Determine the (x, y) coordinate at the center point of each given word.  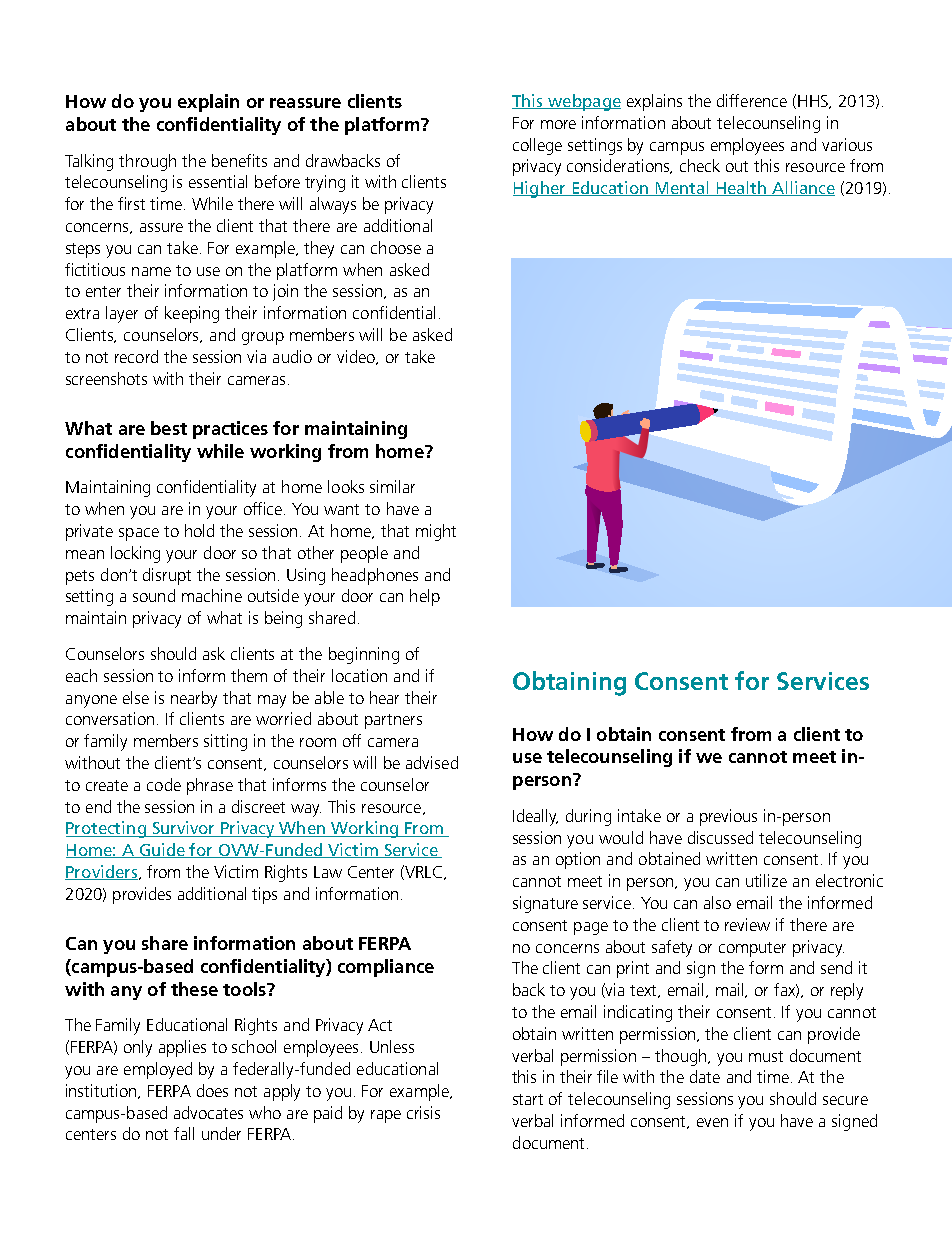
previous (728, 817)
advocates (208, 1112)
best (169, 428)
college (537, 146)
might (436, 532)
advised (432, 762)
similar (392, 486)
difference (752, 100)
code (164, 784)
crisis (423, 1112)
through (147, 162)
